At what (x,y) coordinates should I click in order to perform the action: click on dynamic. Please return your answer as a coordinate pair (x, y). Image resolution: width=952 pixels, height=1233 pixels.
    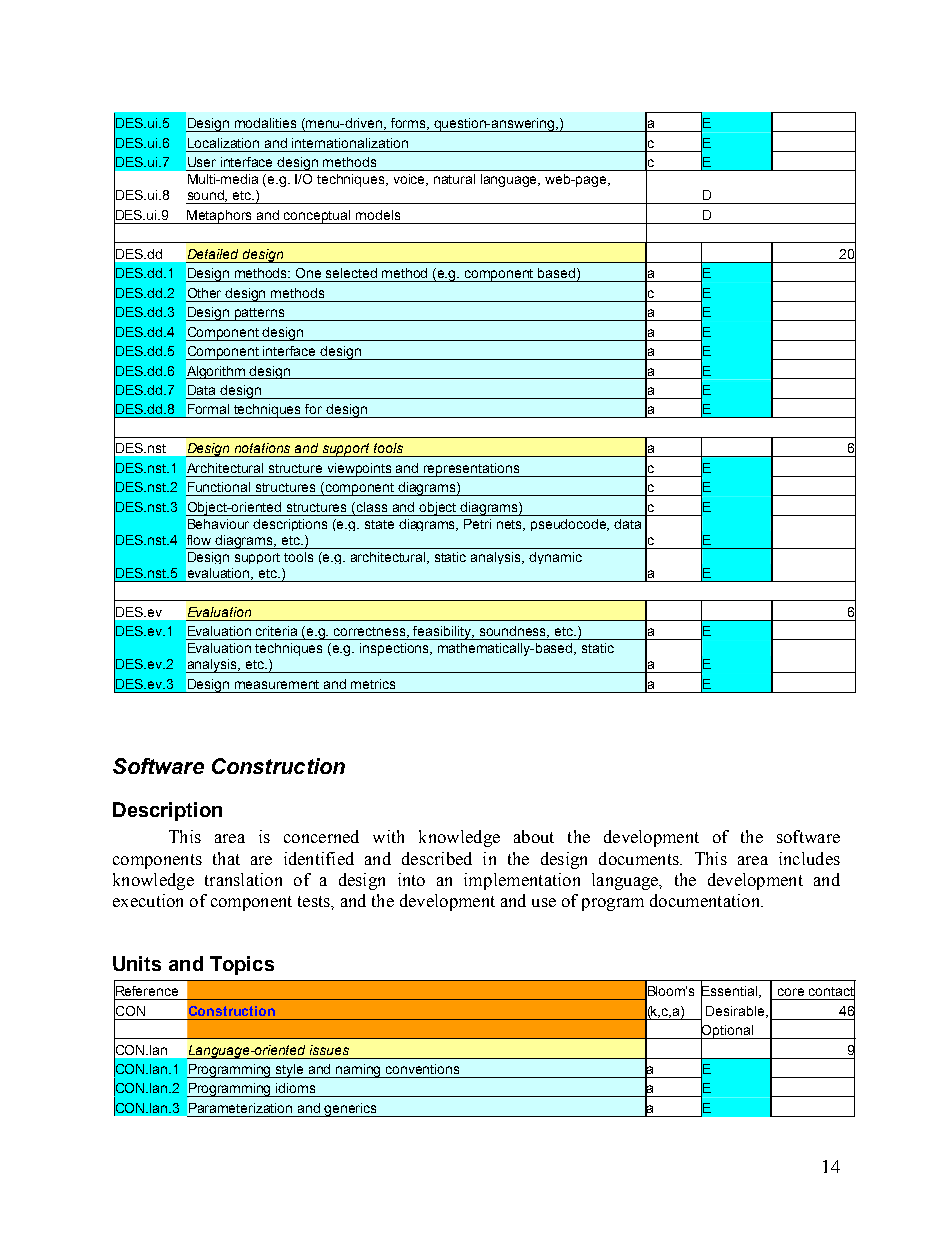
    Looking at the image, I should click on (555, 558).
